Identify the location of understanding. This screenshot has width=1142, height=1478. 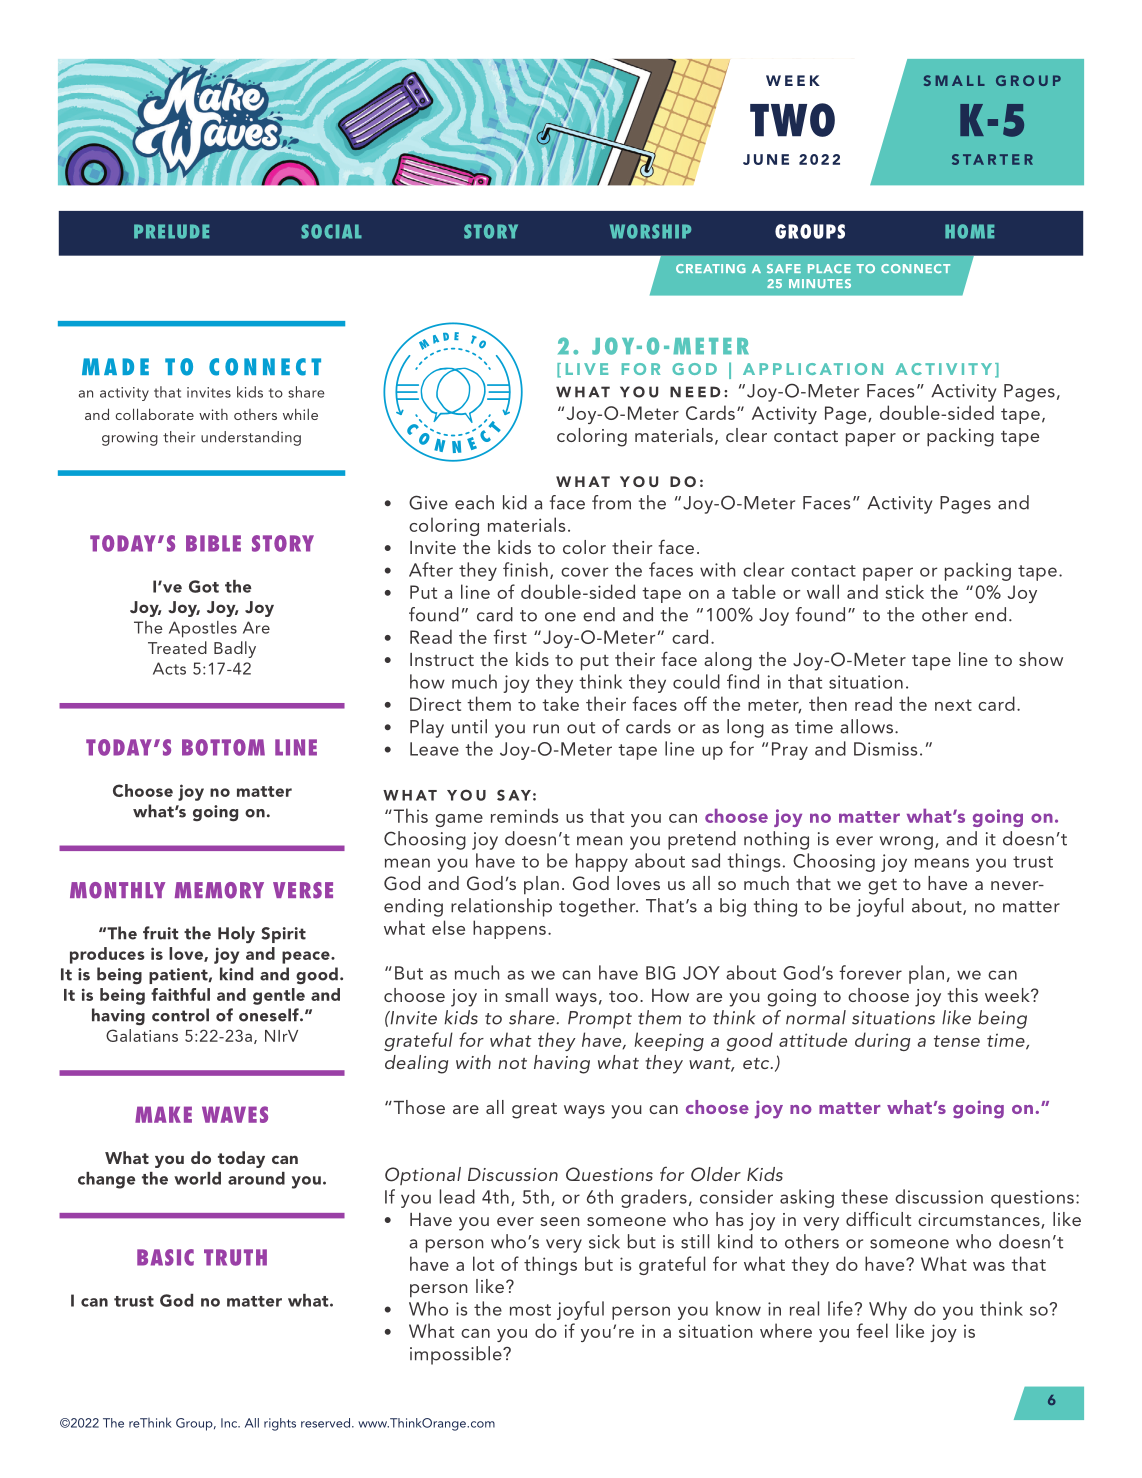
(251, 438).
